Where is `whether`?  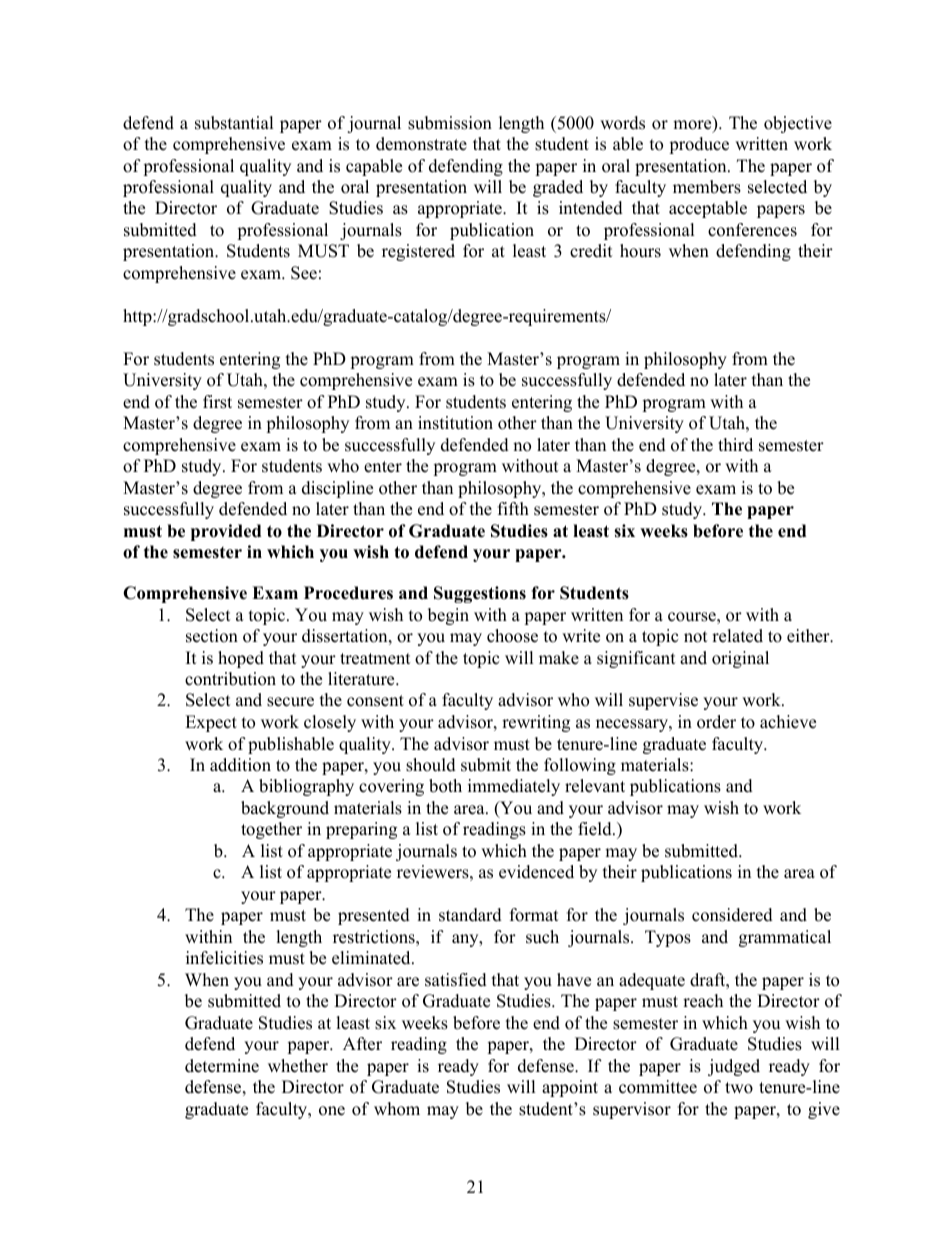
whether is located at coordinates (298, 1066).
